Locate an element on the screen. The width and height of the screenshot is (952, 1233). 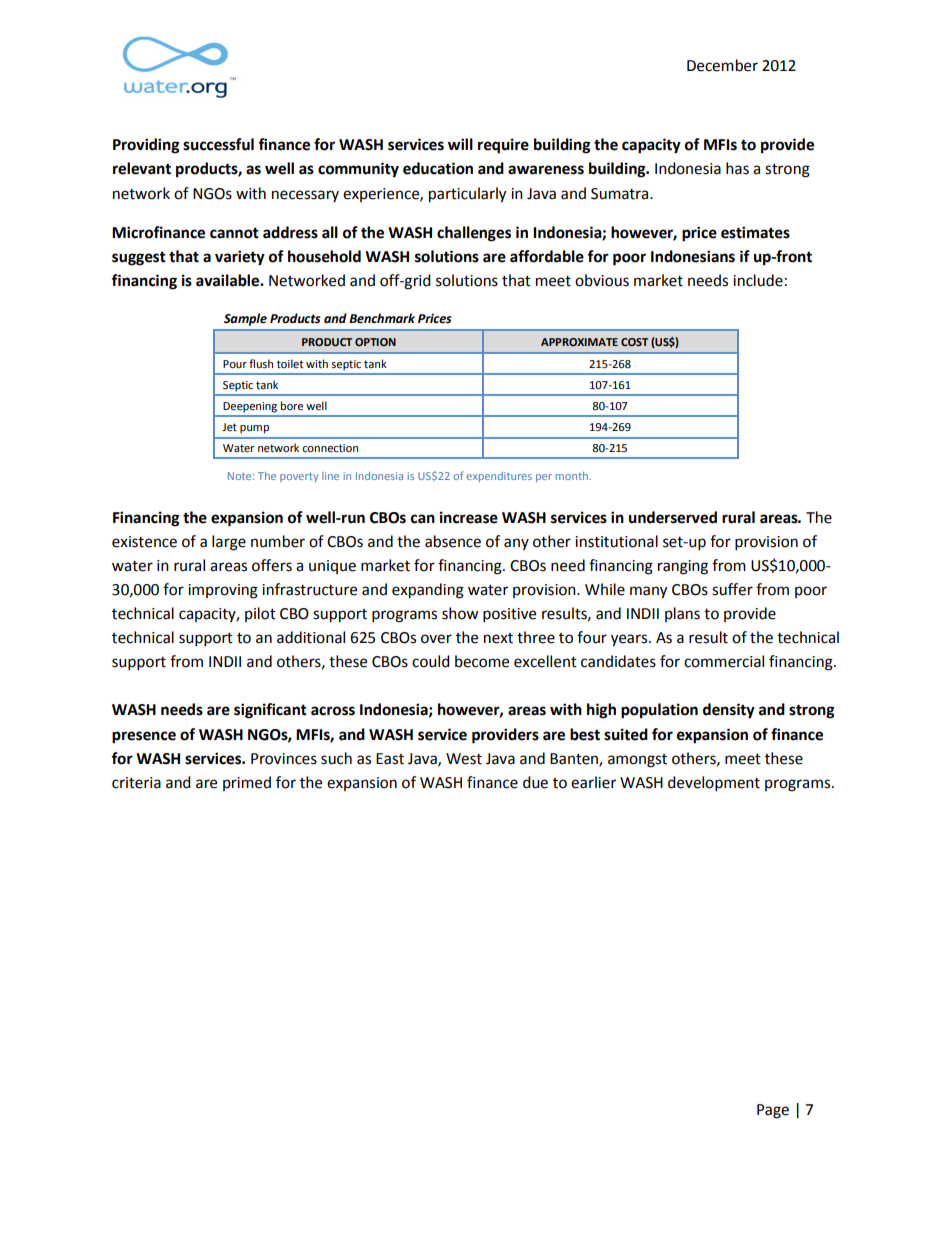
criteria is located at coordinates (136, 783).
